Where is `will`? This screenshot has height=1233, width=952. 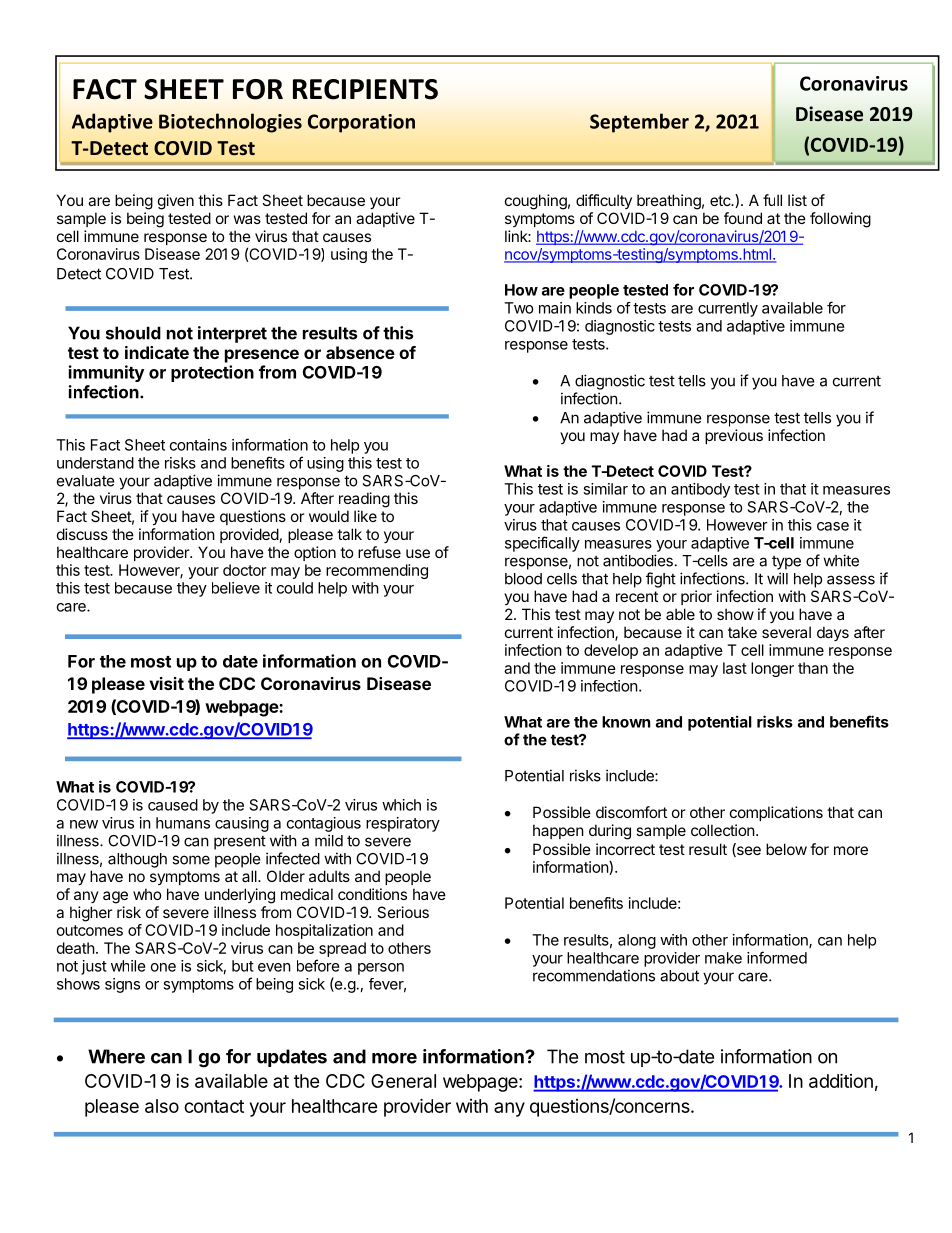 will is located at coordinates (777, 578).
